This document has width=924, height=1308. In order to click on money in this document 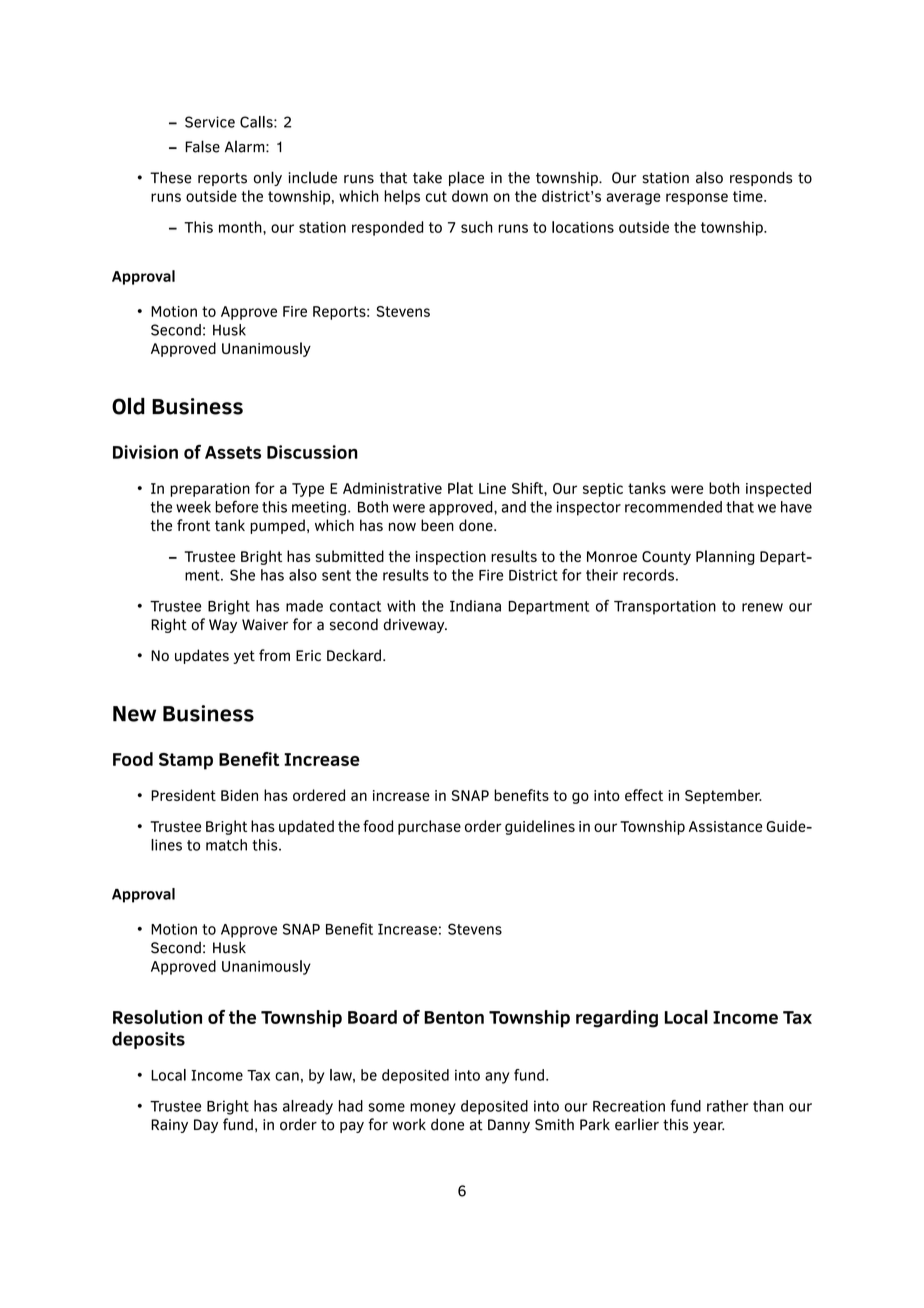, I will do `click(433, 1109)`.
